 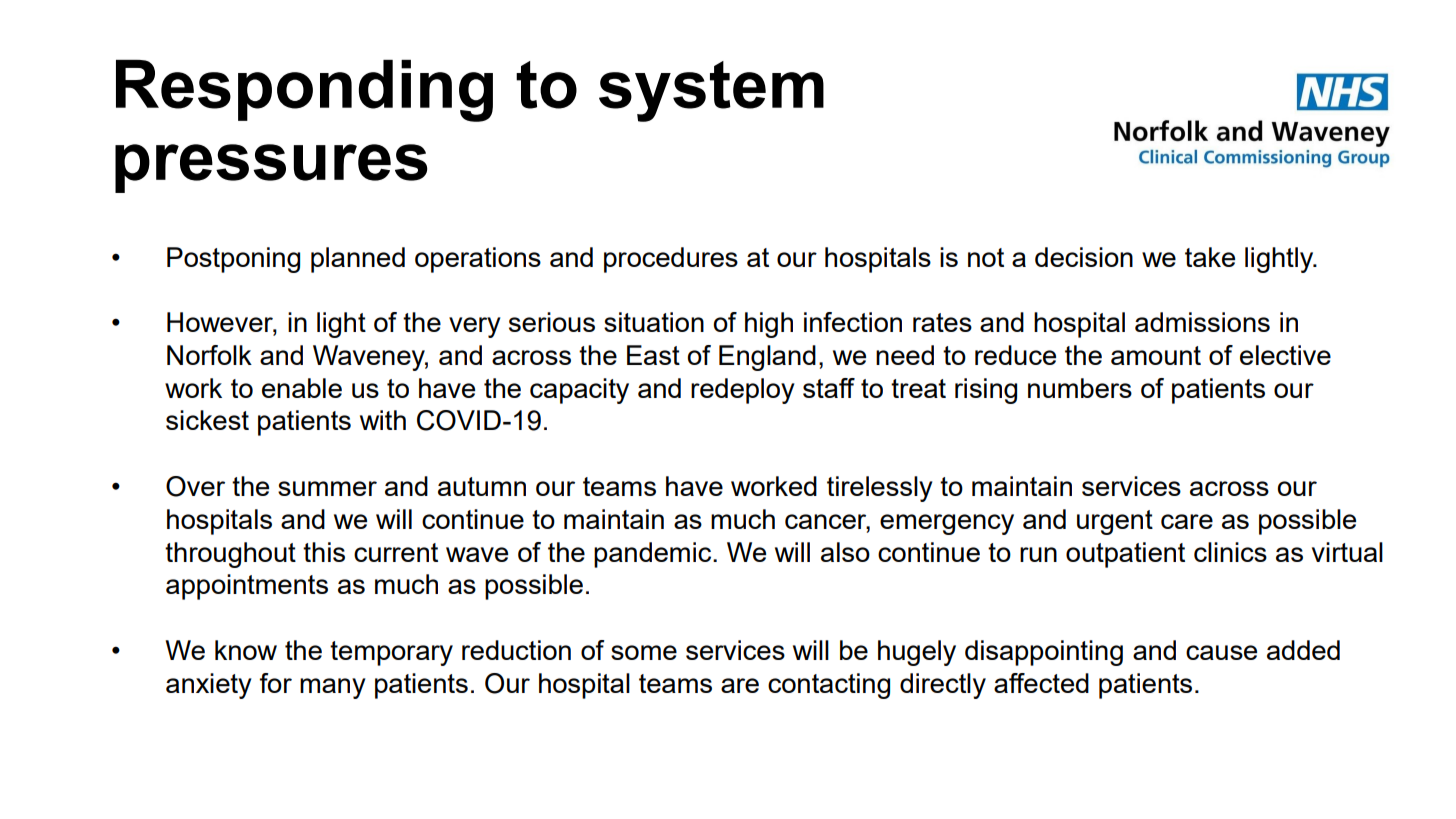 I want to click on system, so click(x=711, y=91).
